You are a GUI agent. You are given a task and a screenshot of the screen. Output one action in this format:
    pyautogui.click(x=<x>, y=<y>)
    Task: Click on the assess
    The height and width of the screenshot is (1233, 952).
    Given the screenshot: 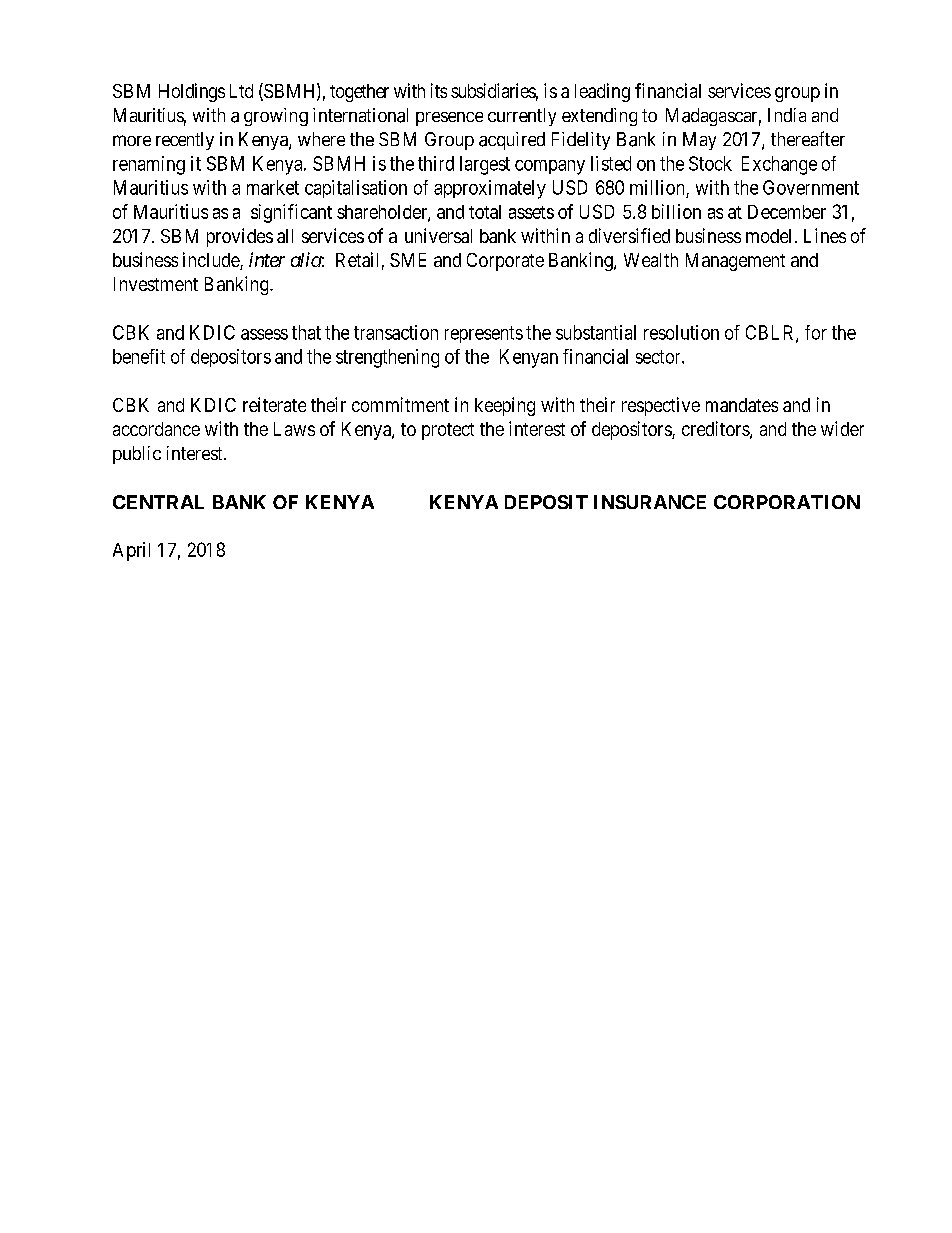 What is the action you would take?
    pyautogui.click(x=264, y=334)
